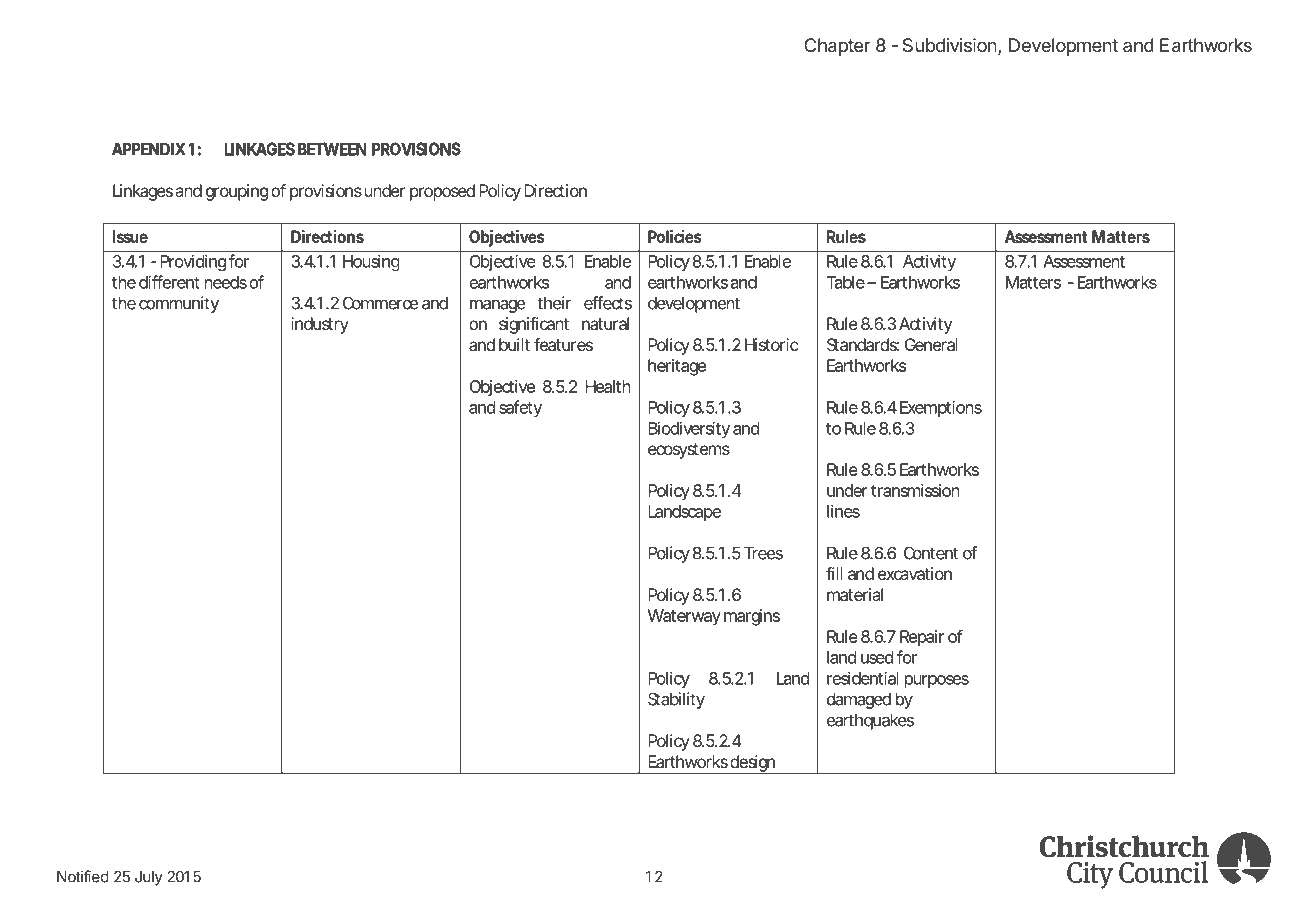  I want to click on Table, so click(846, 282).
